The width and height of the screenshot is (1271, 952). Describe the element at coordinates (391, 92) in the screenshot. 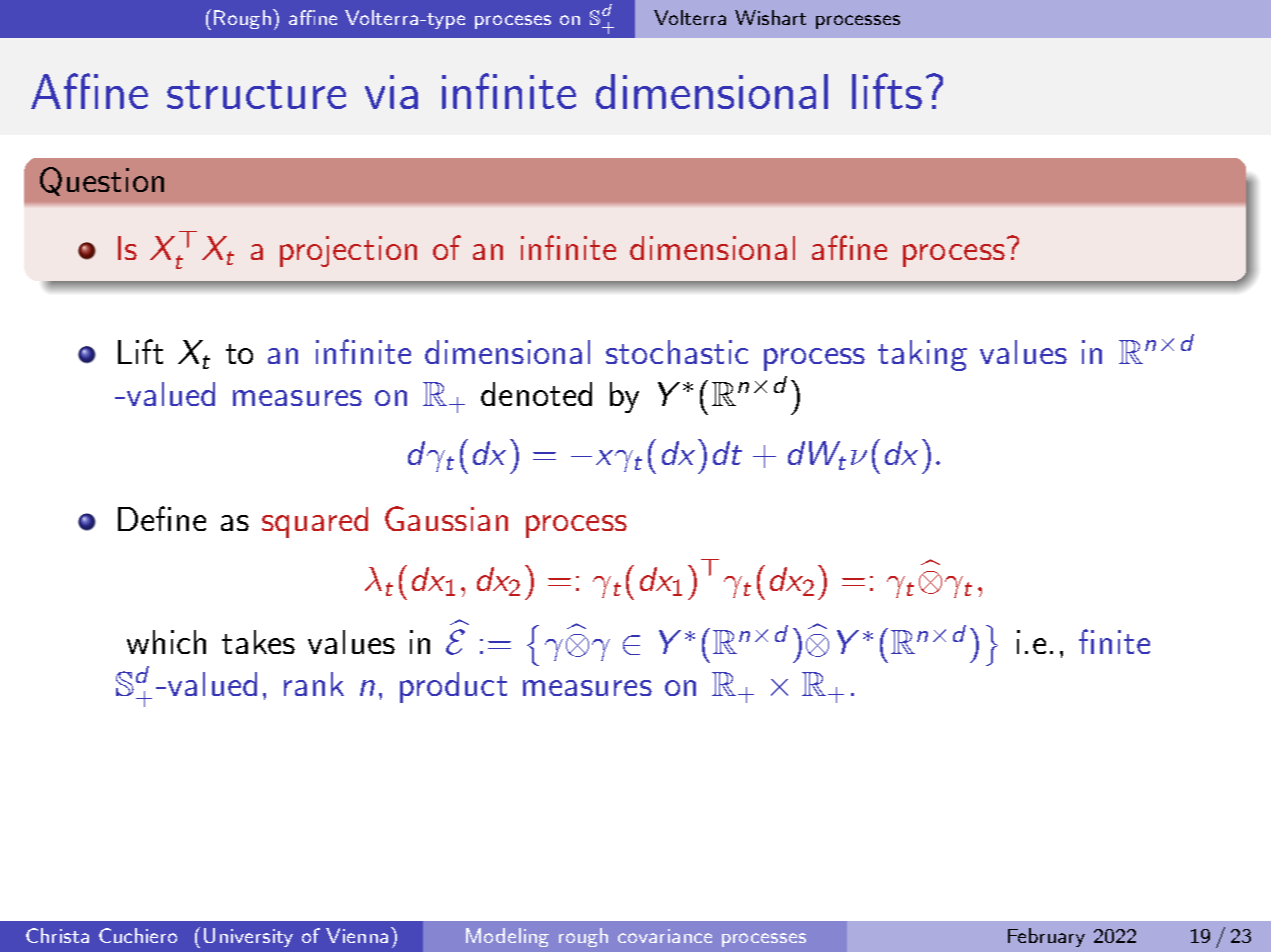

I see `via` at that location.
